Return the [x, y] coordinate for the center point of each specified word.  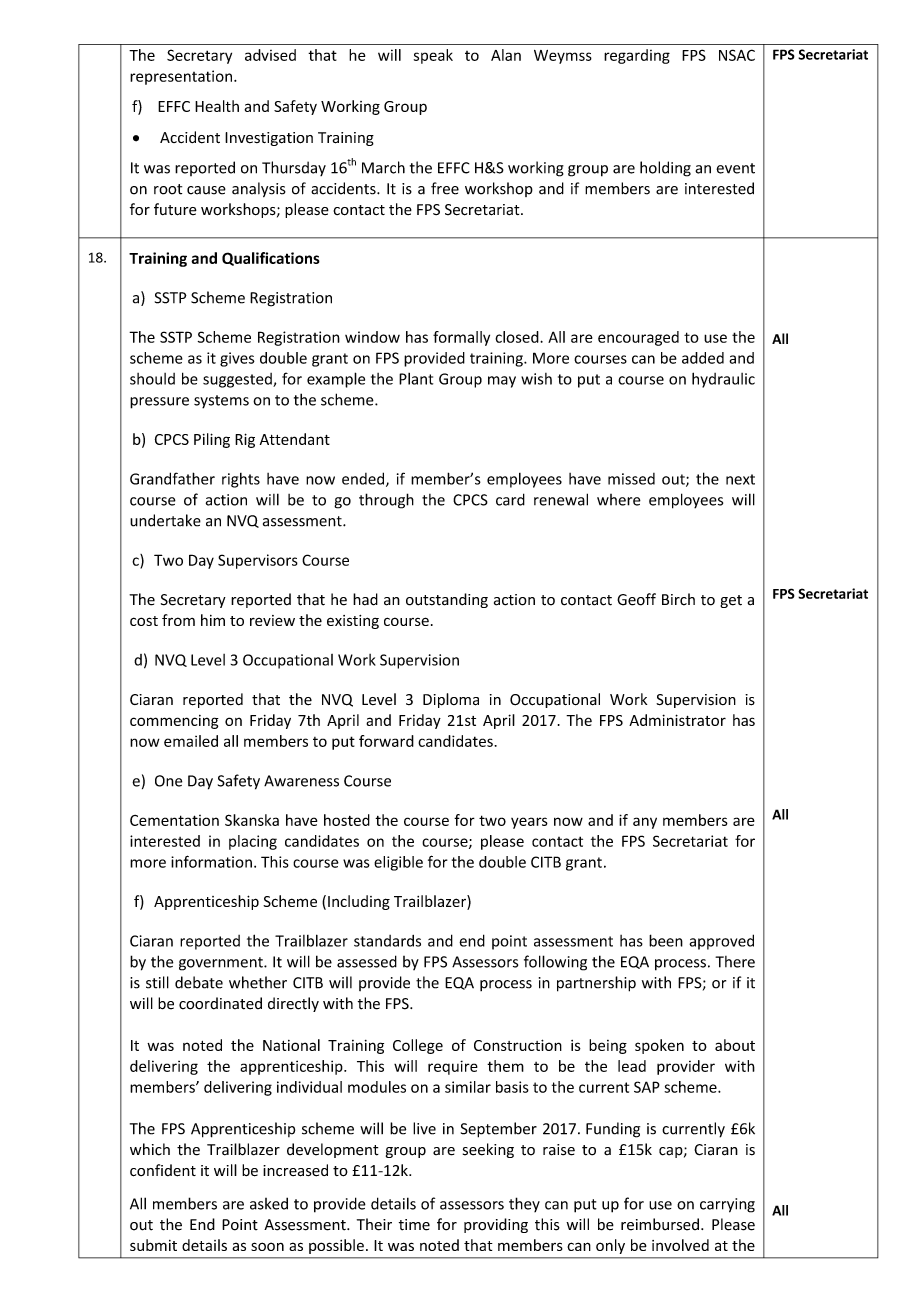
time [414, 1225]
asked [269, 1203]
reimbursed [660, 1224]
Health [217, 106]
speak [433, 56]
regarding [637, 56]
